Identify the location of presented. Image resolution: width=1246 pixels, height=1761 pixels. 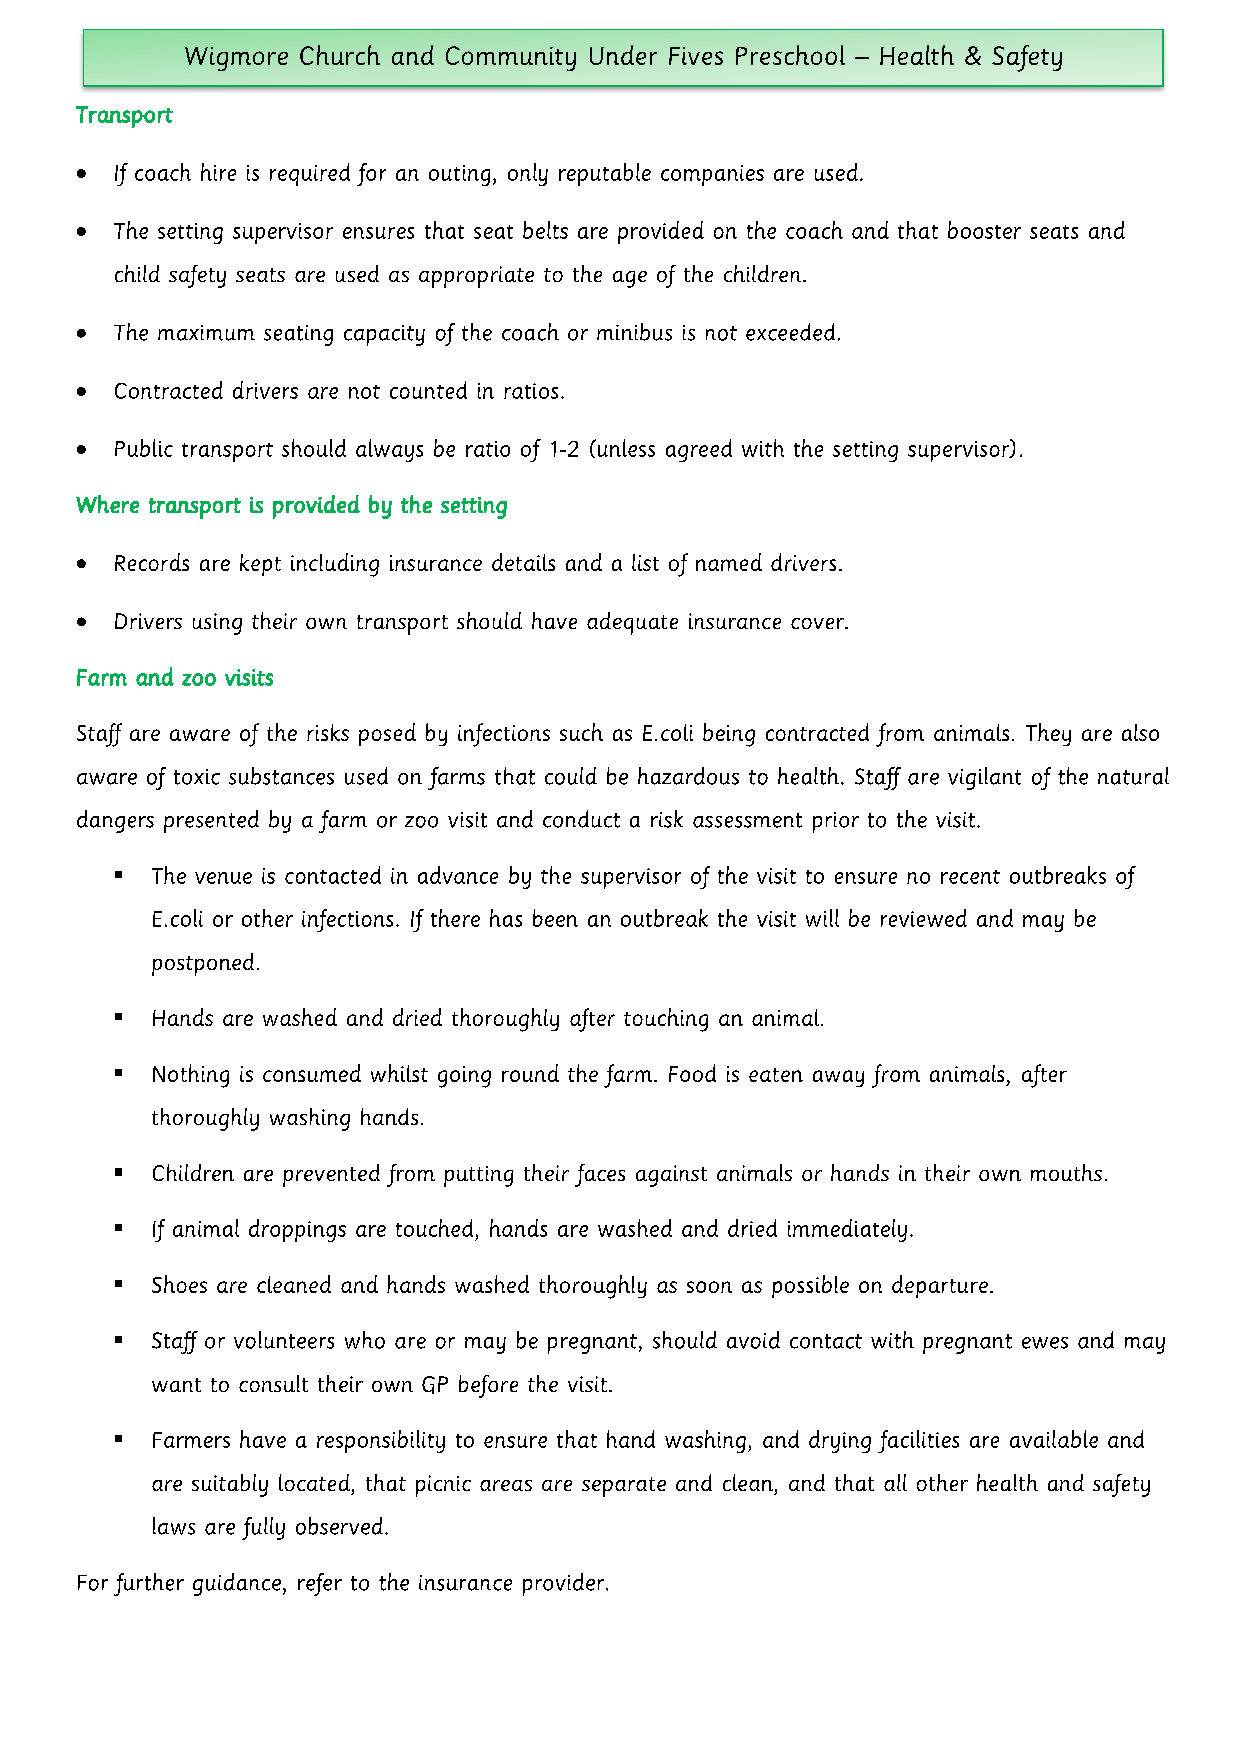
(211, 821).
